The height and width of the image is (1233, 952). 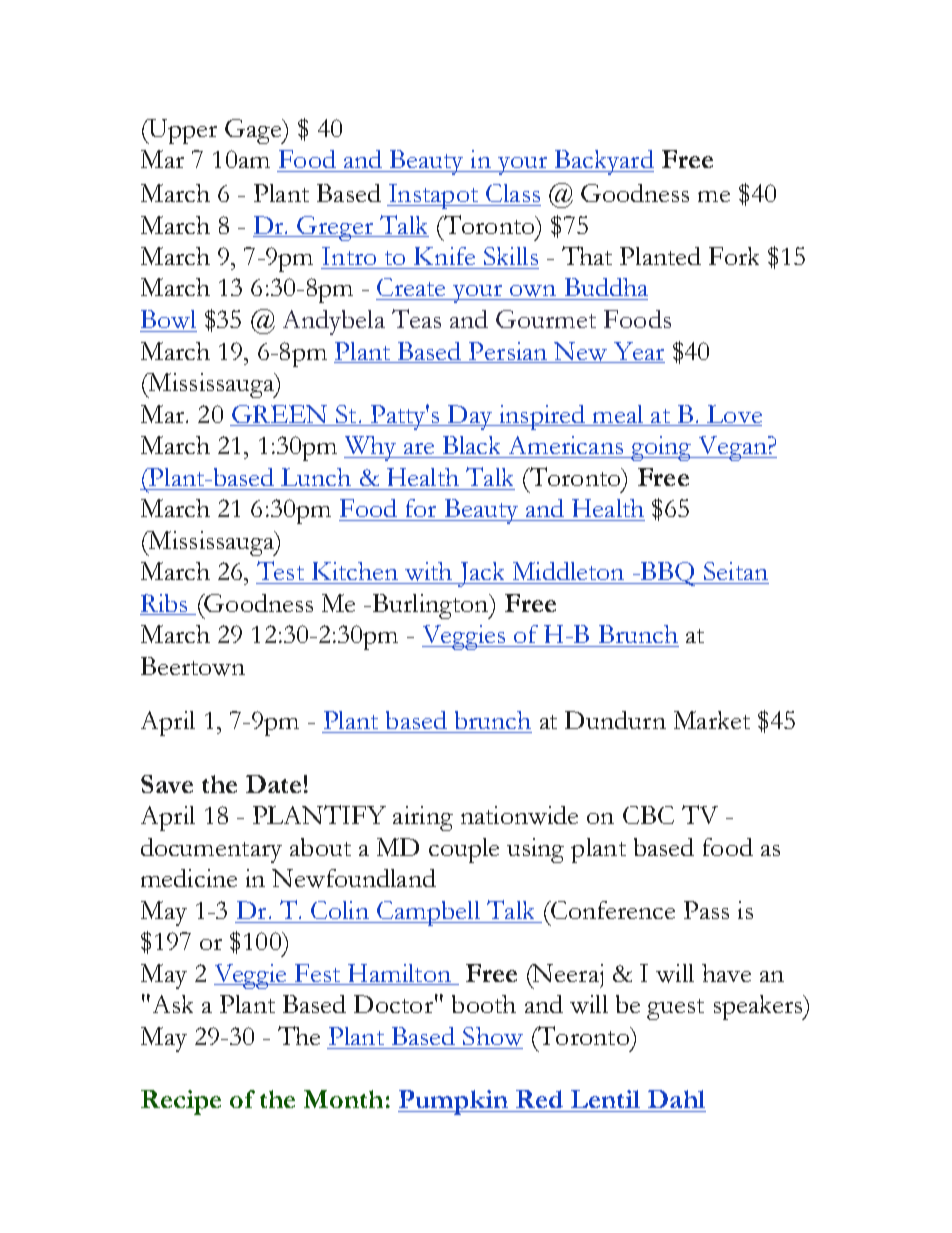 I want to click on Gage, so click(x=254, y=131).
